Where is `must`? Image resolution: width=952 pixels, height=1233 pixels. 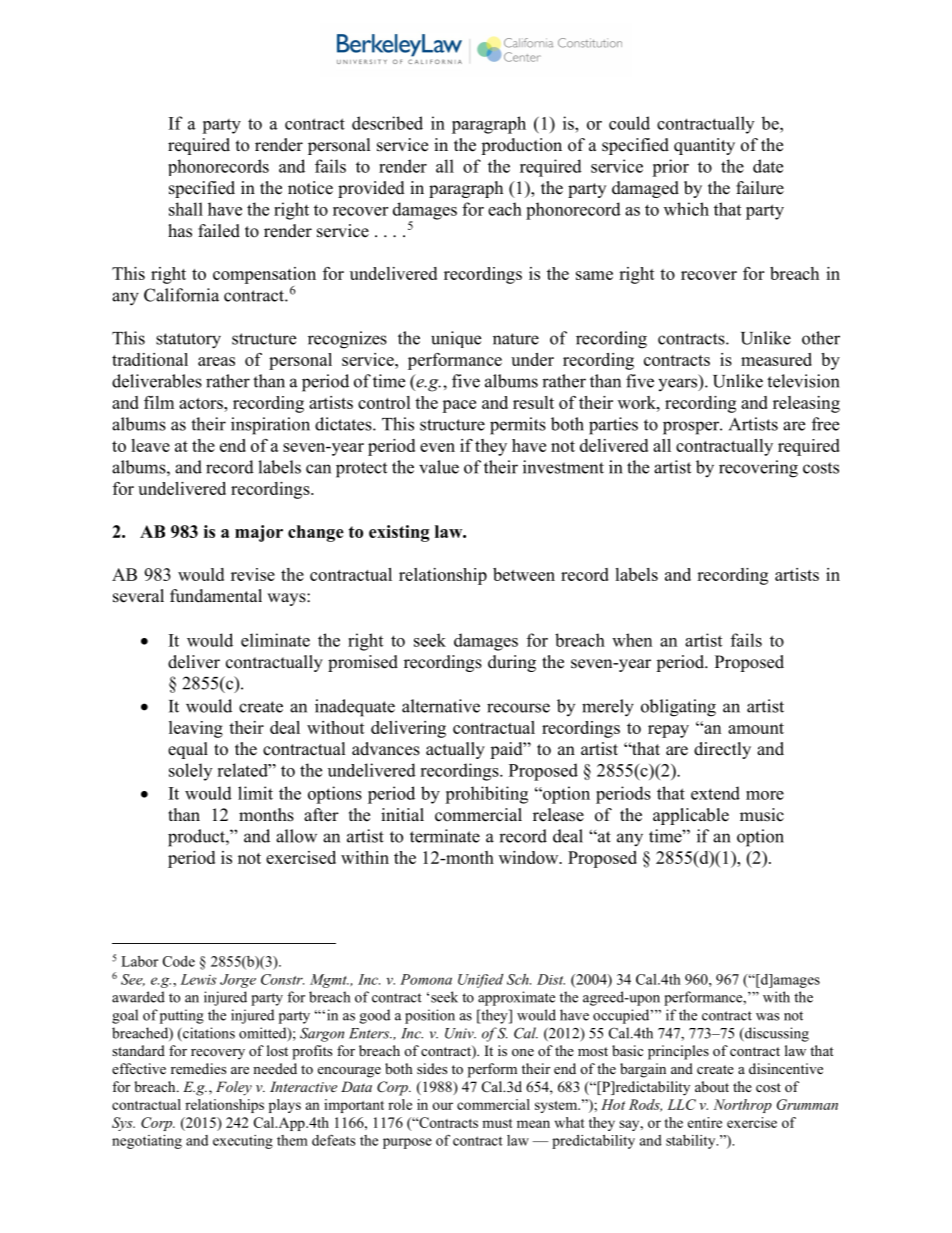
must is located at coordinates (497, 1123).
